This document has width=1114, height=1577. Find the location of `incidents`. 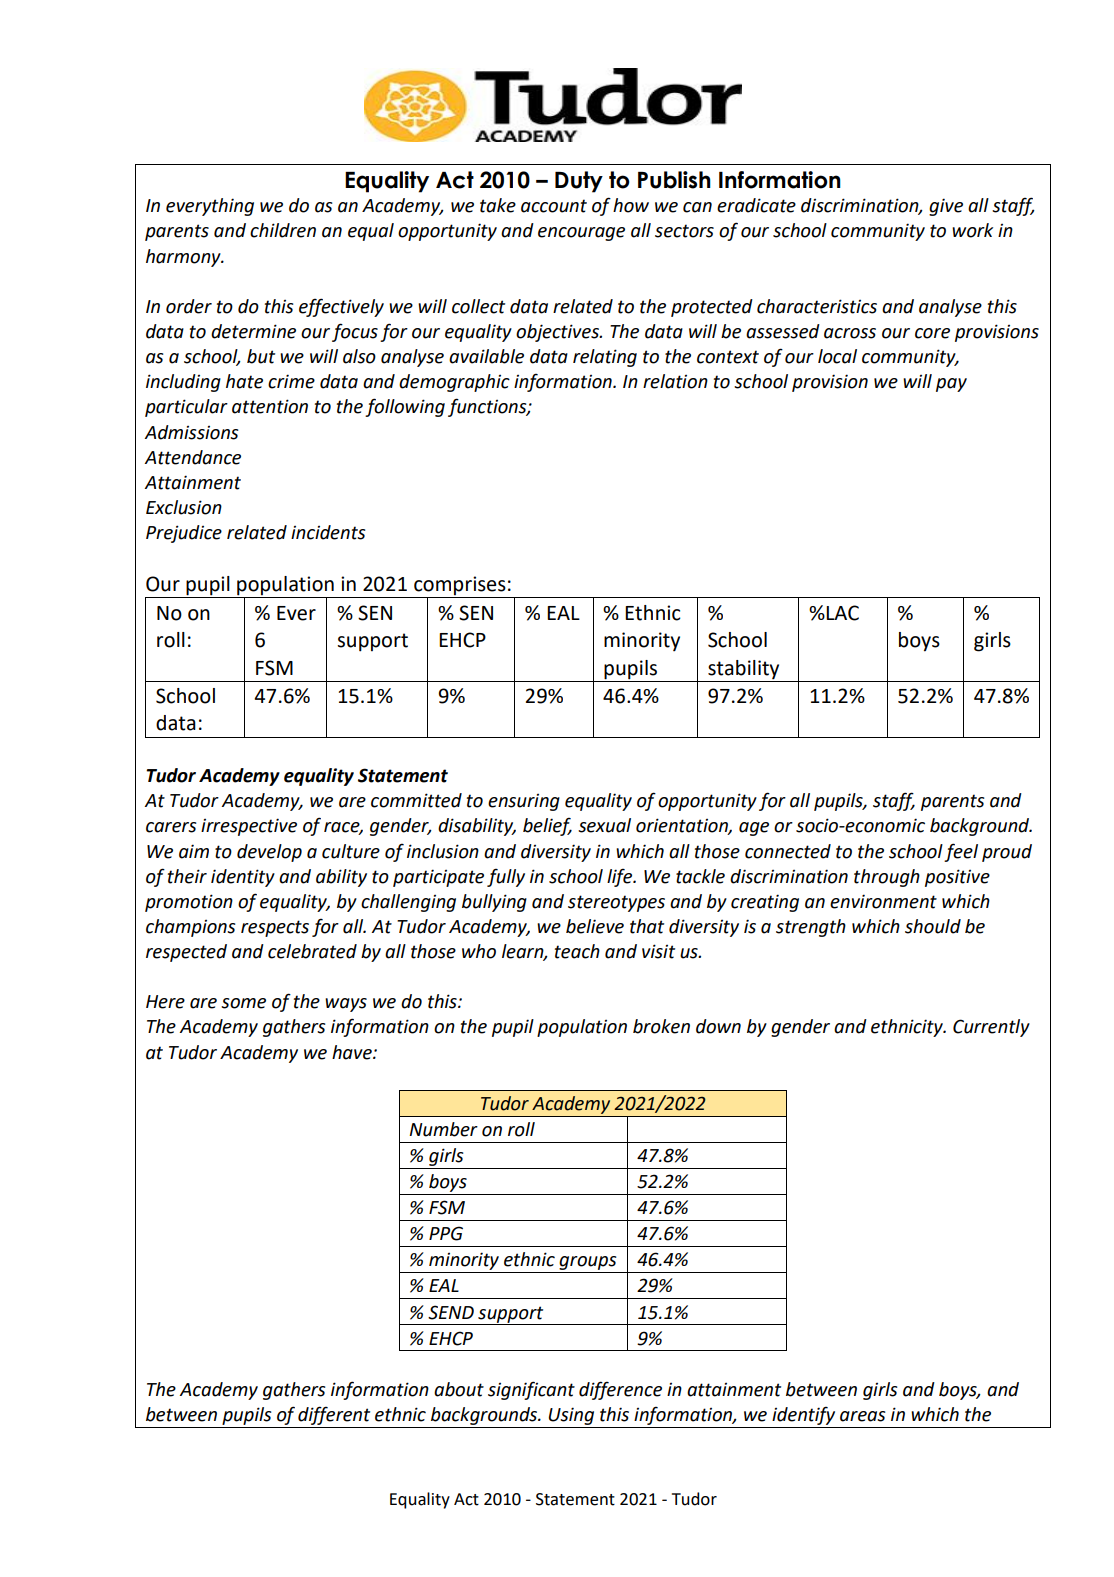

incidents is located at coordinates (328, 532).
